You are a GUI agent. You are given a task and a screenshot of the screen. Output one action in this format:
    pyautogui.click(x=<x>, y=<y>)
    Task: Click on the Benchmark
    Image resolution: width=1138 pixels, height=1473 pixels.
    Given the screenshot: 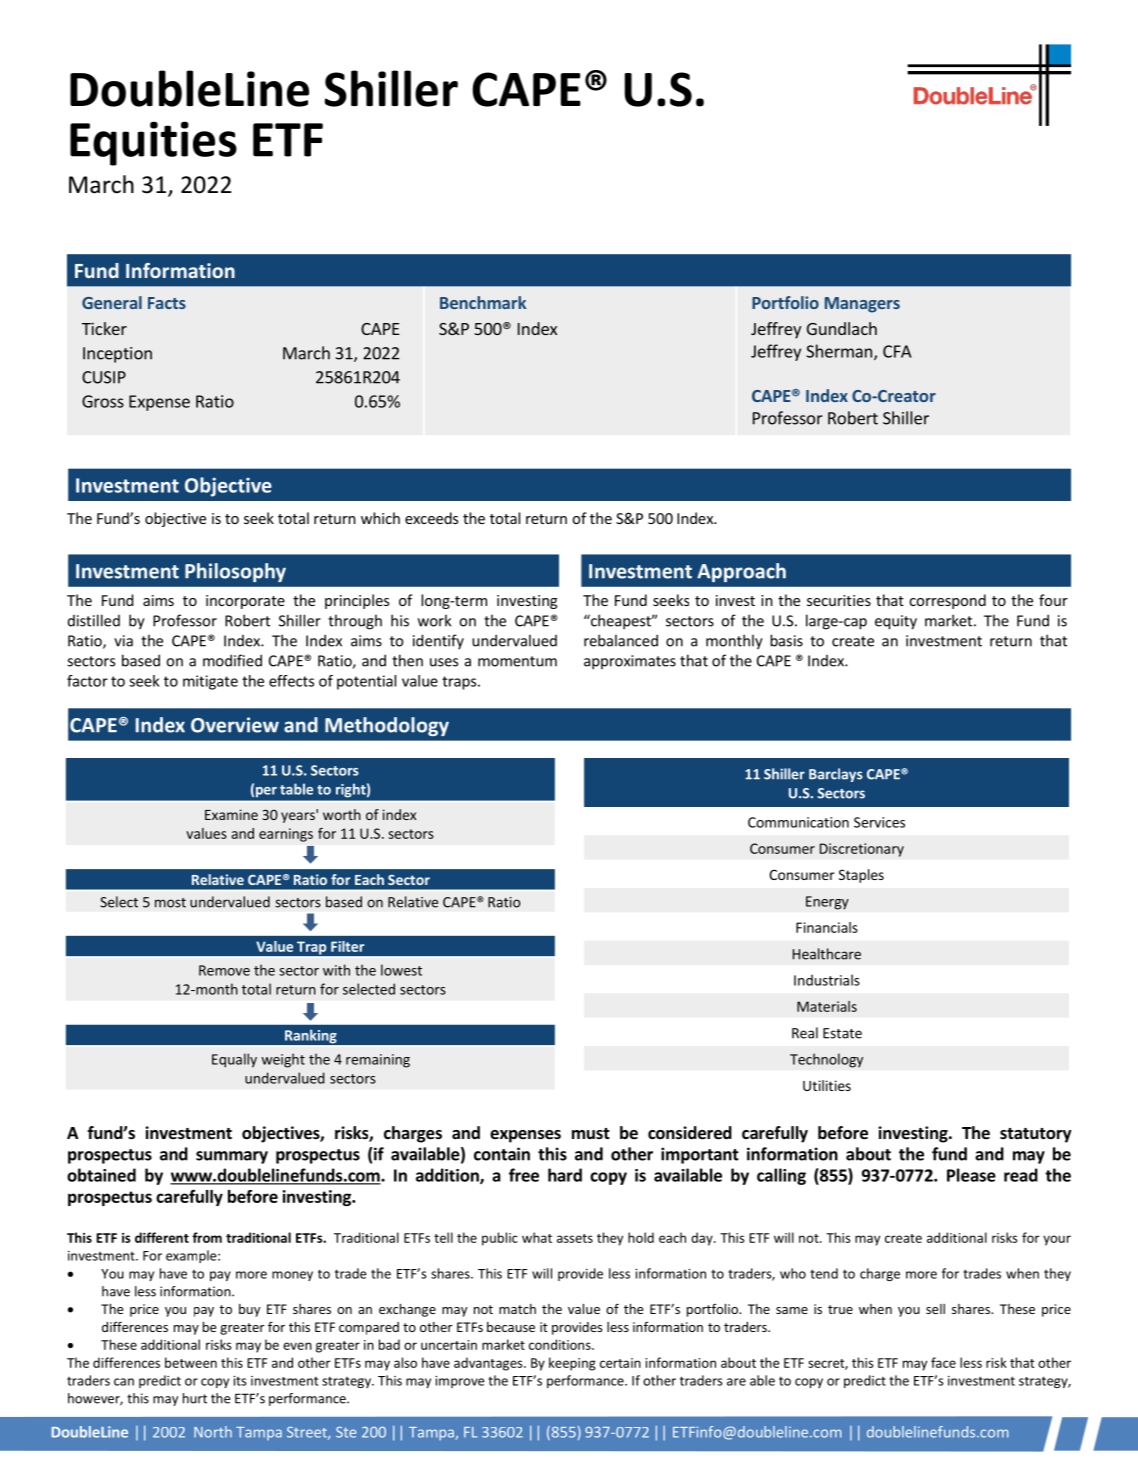 What is the action you would take?
    pyautogui.click(x=483, y=302)
